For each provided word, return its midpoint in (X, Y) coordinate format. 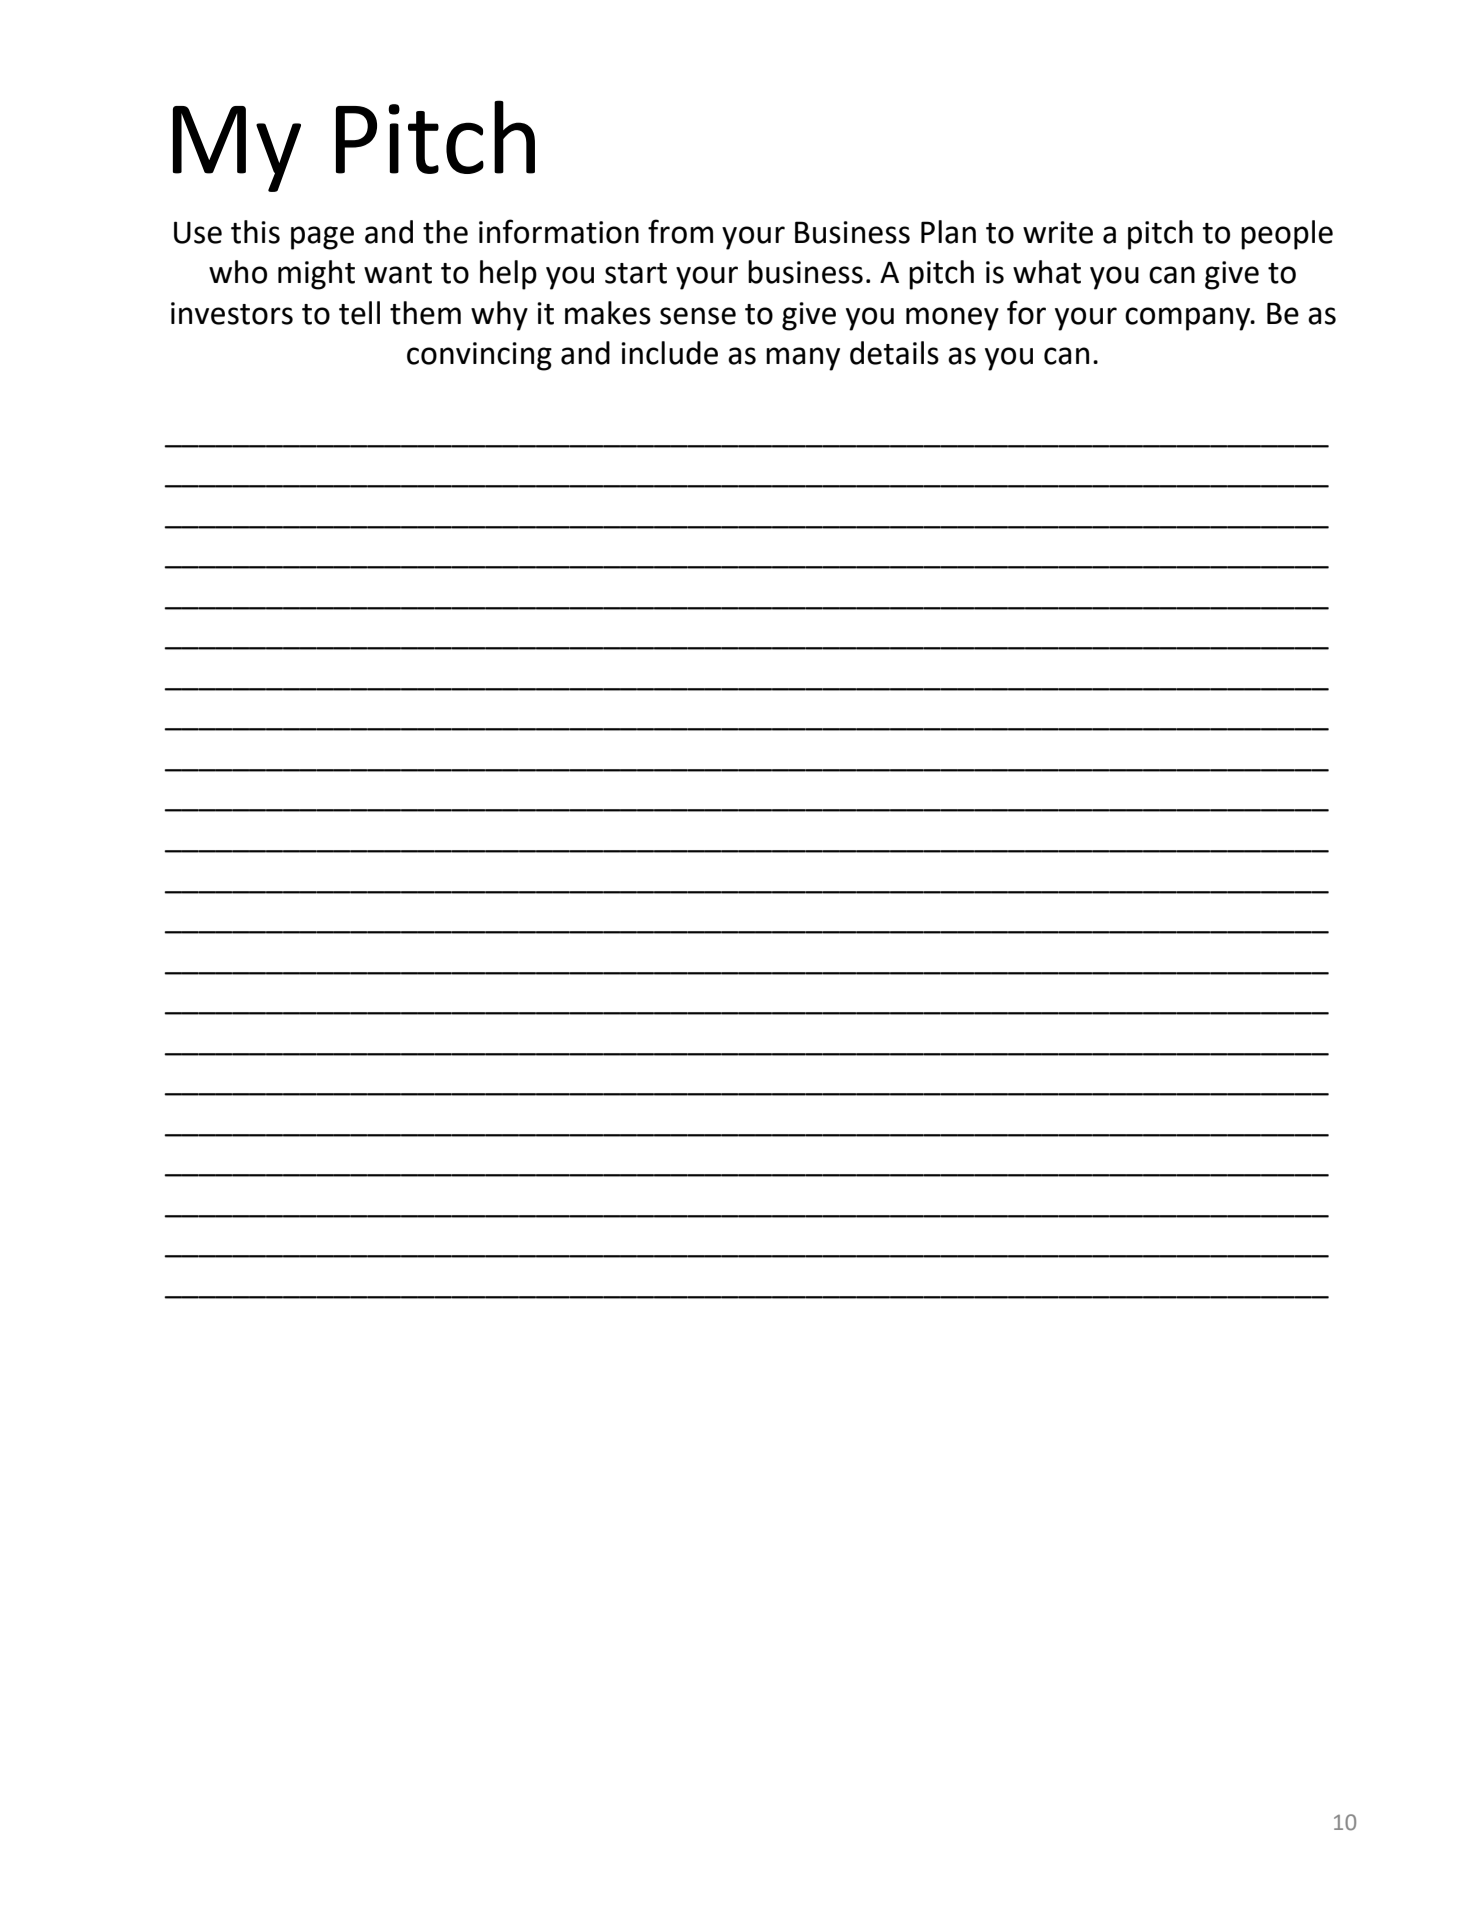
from (680, 231)
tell (359, 313)
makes (608, 313)
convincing (479, 356)
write (1058, 232)
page (322, 238)
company (1189, 319)
